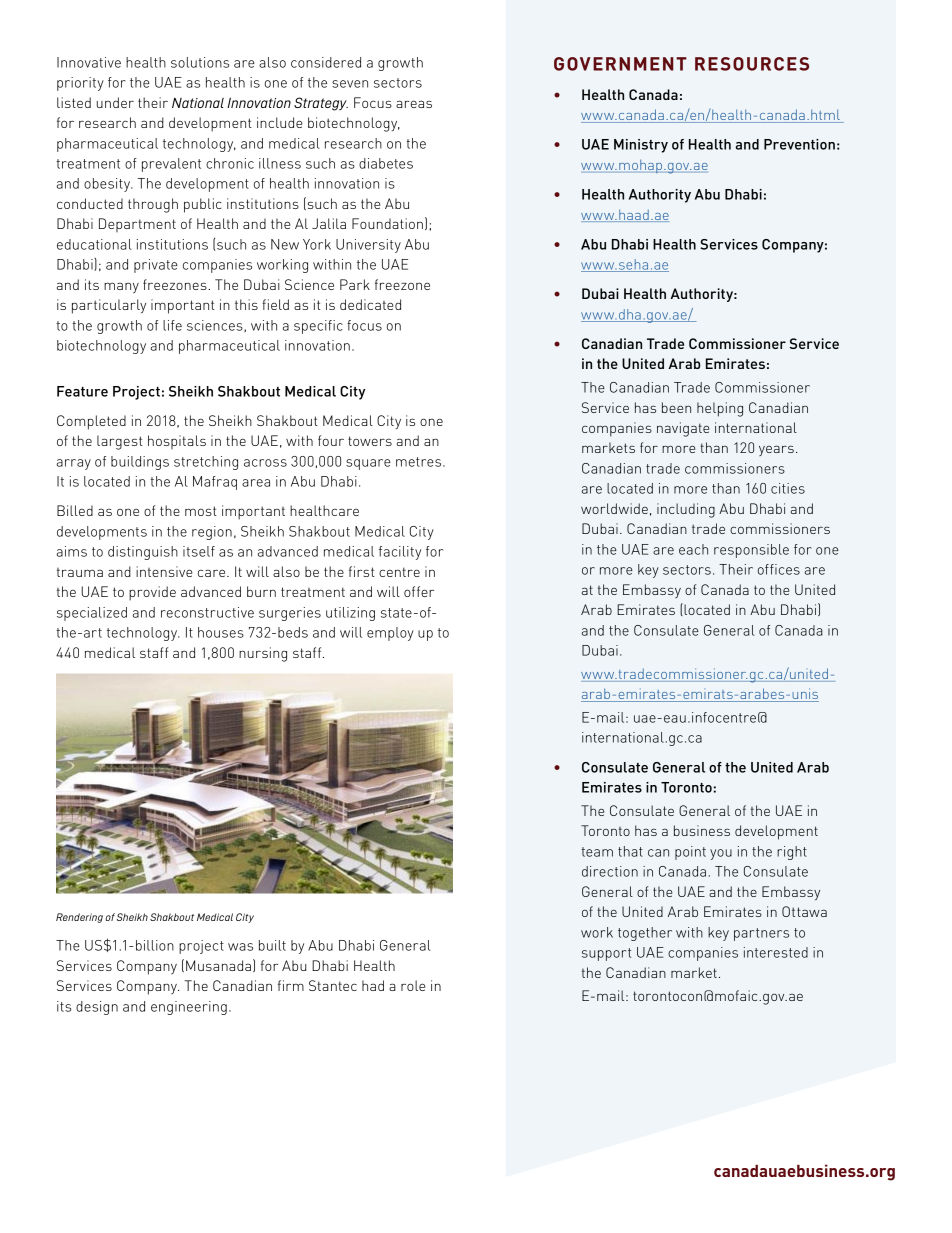  What do you see at coordinates (143, 553) in the screenshot?
I see `distinguish` at bounding box center [143, 553].
